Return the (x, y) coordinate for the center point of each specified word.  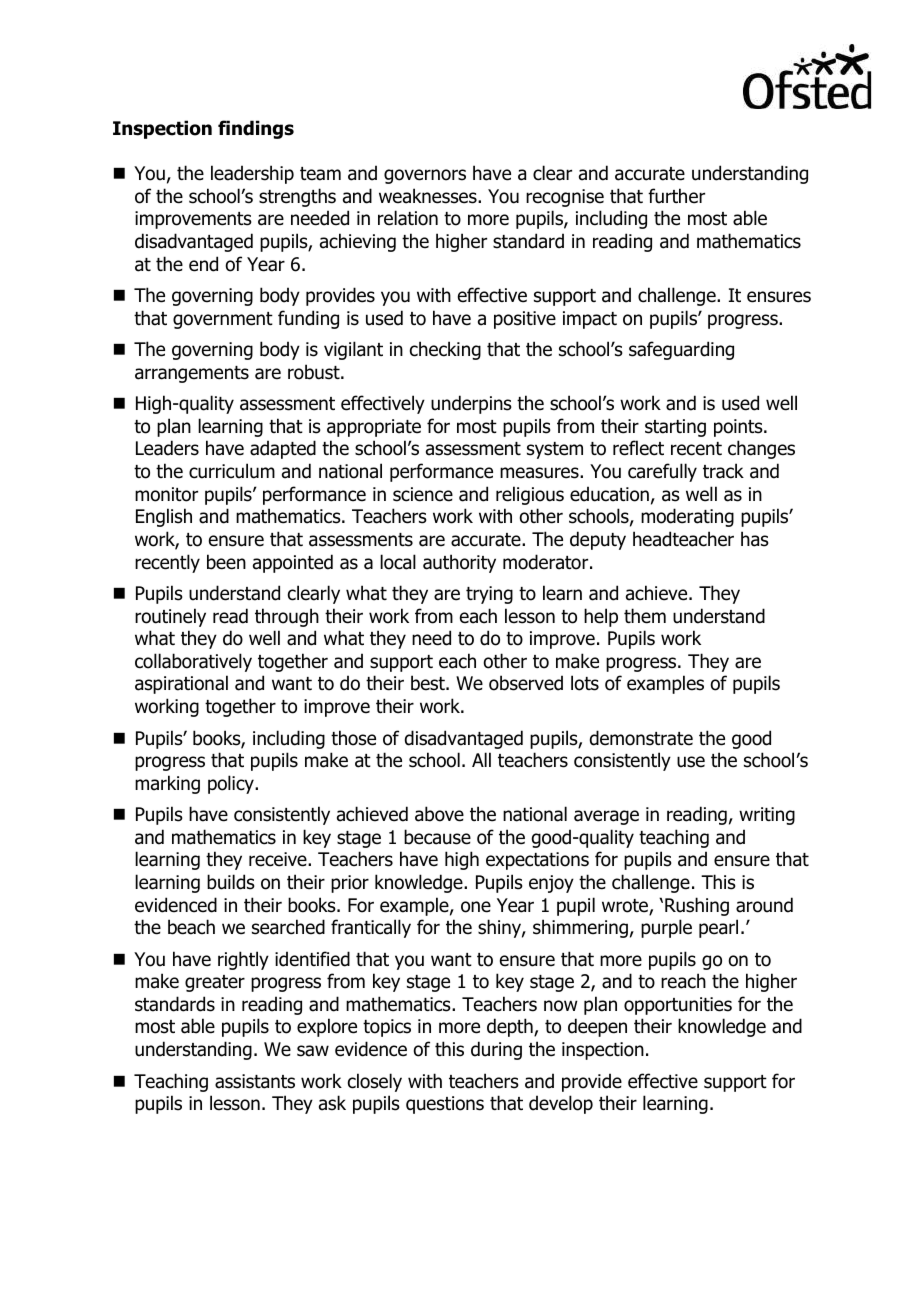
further (676, 196)
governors (425, 176)
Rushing (697, 906)
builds (231, 882)
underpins (471, 404)
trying (489, 595)
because (437, 837)
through (287, 617)
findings (256, 129)
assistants (255, 1081)
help (601, 617)
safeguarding (681, 350)
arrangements (192, 374)
